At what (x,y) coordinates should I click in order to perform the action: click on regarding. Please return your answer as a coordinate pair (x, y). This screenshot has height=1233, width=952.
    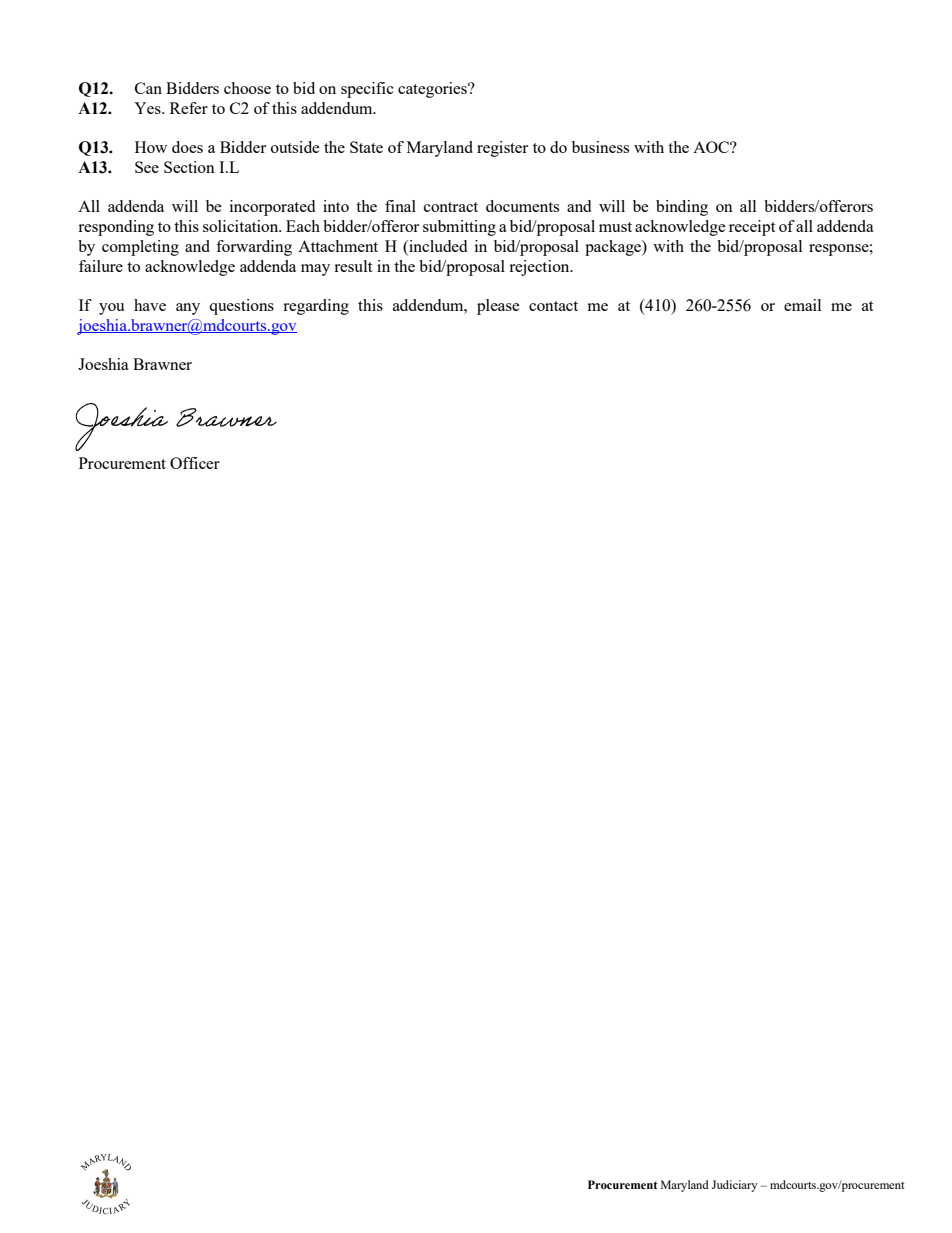
    Looking at the image, I should click on (316, 307).
